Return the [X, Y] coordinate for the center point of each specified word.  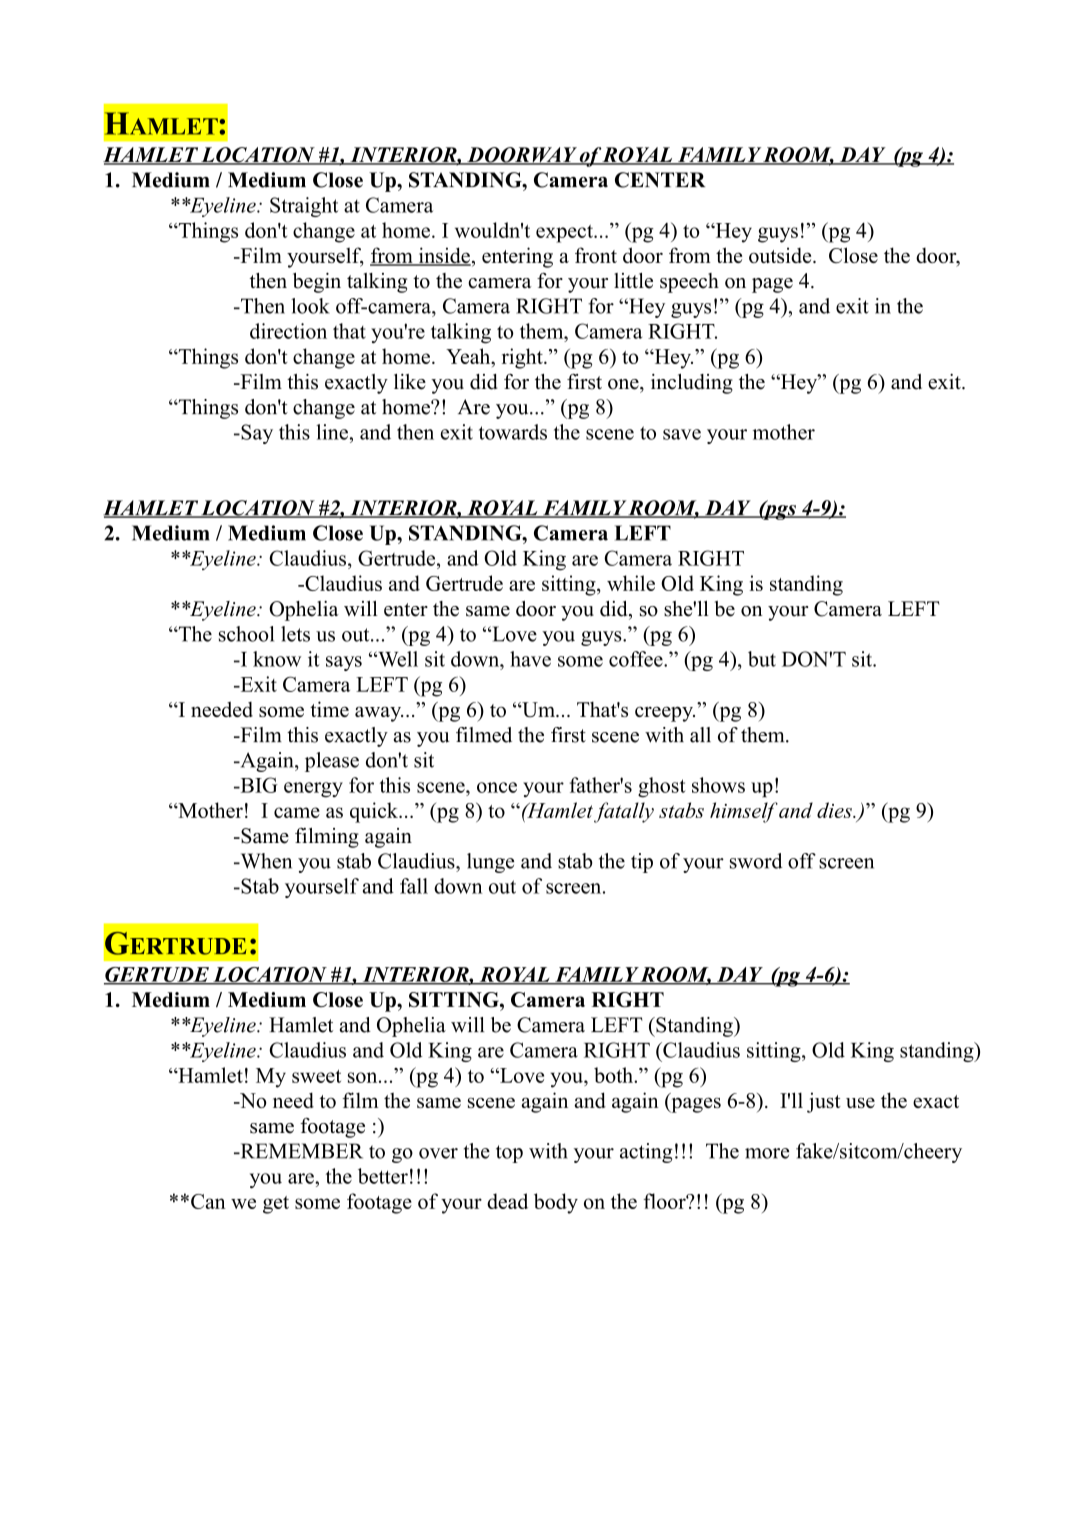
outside [781, 255]
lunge [490, 863]
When [265, 861]
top [509, 1154]
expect [565, 234]
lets [295, 634]
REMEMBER [300, 1151]
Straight [304, 207]
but [762, 659]
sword [756, 861]
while [631, 583]
